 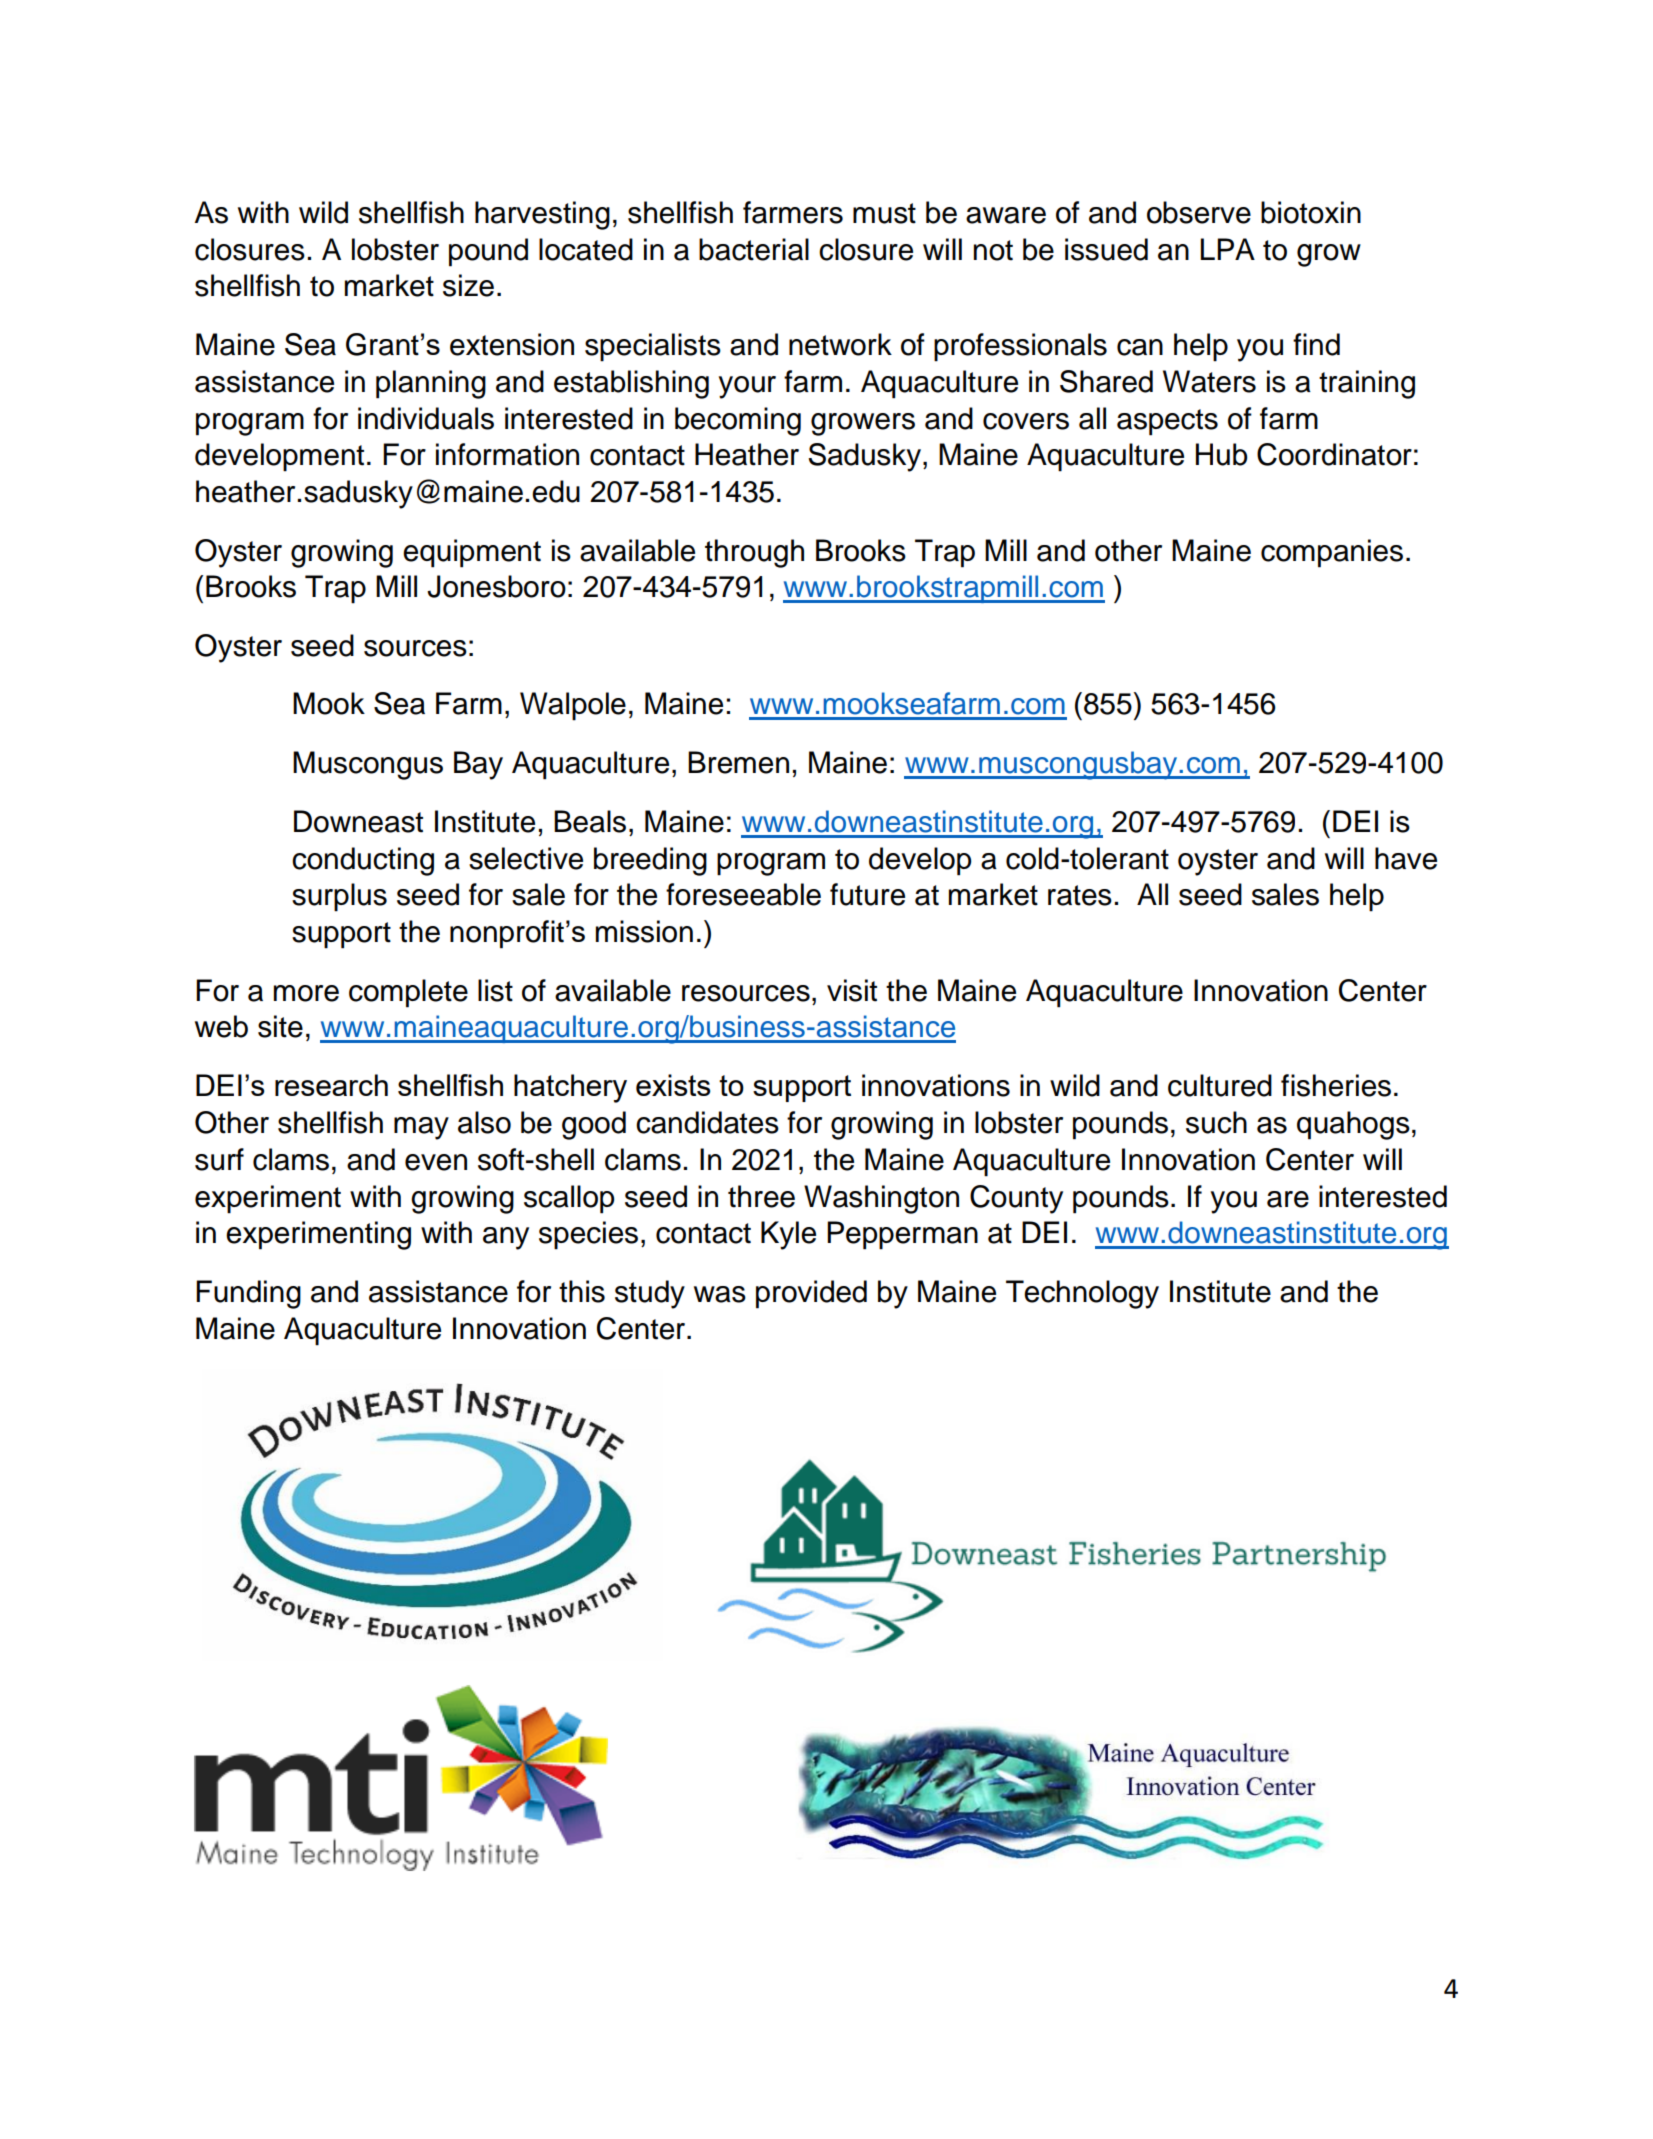 I want to click on have, so click(x=1406, y=858).
